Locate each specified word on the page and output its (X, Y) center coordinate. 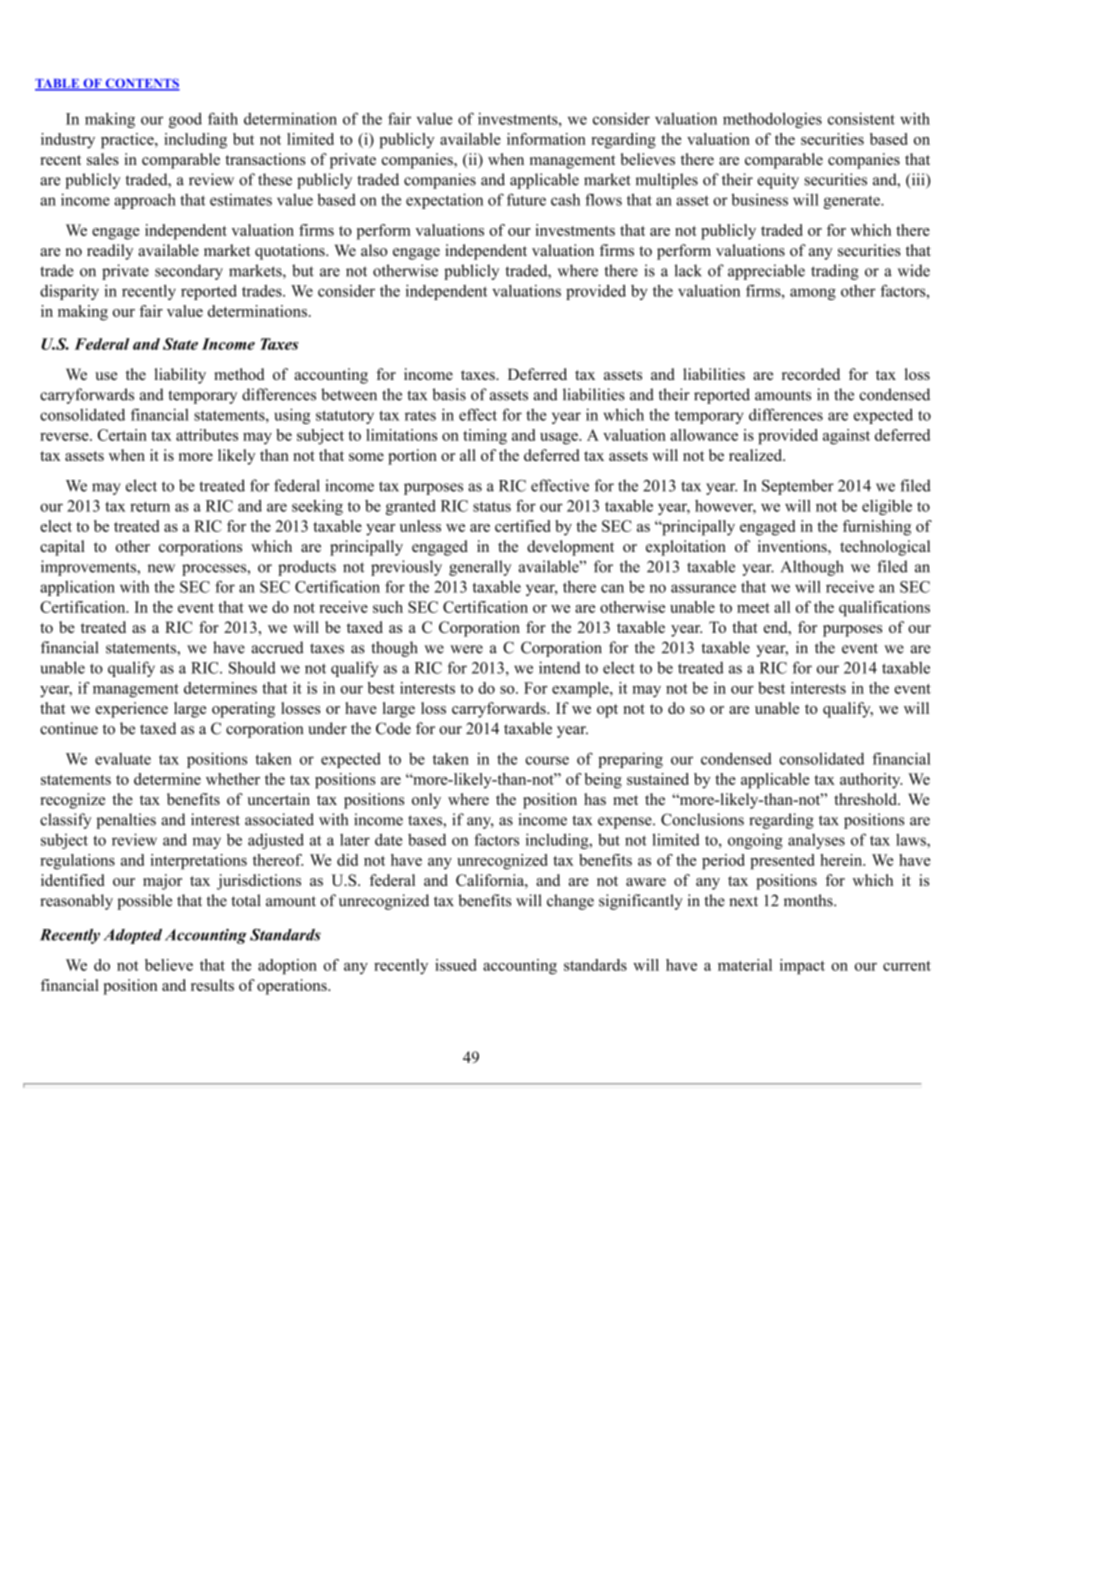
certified (522, 526)
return (150, 506)
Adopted (133, 936)
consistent (861, 118)
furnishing (877, 528)
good (185, 120)
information (546, 139)
